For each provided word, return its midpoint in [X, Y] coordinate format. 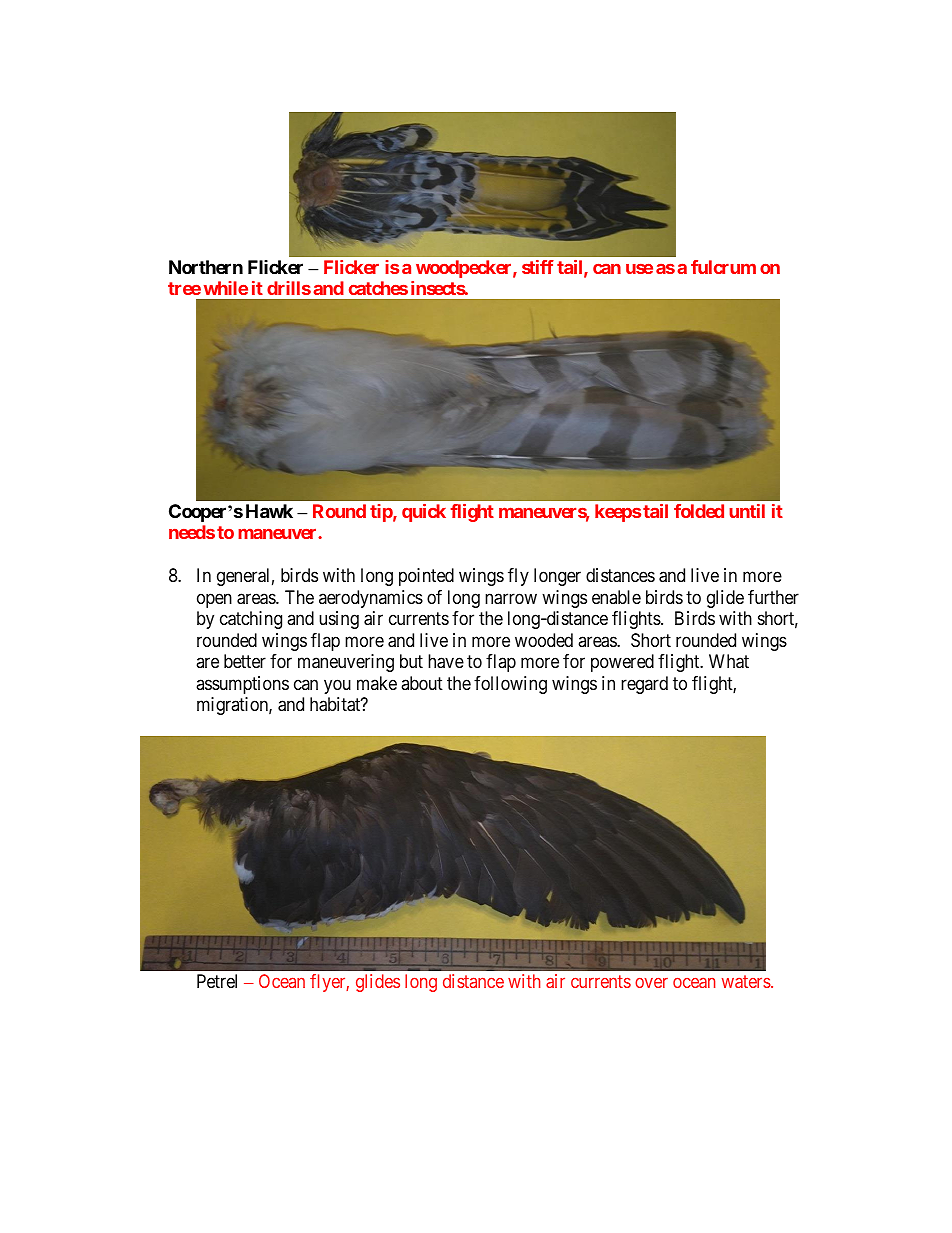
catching [251, 620]
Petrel [217, 981]
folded [699, 511]
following [510, 685]
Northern [206, 267]
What [729, 661]
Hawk [269, 511]
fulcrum [723, 267]
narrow [511, 599]
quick [424, 513]
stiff [538, 267]
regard [644, 685]
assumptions [242, 685]
